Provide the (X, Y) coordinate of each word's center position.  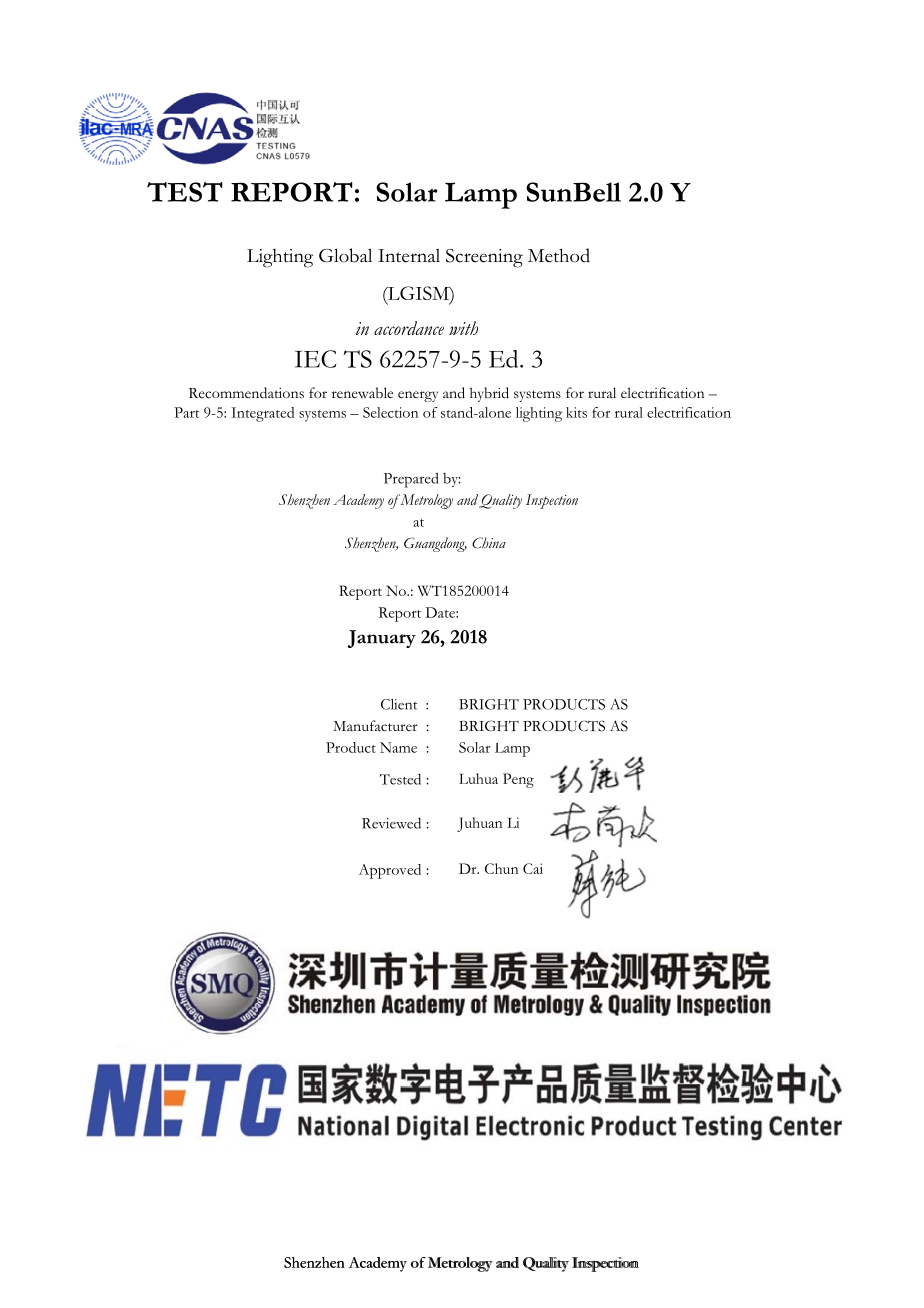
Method (559, 255)
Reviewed (391, 823)
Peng (518, 780)
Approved (390, 871)
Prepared (411, 480)
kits (576, 412)
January (382, 639)
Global (345, 255)
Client (399, 704)
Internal (409, 256)
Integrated (262, 414)
